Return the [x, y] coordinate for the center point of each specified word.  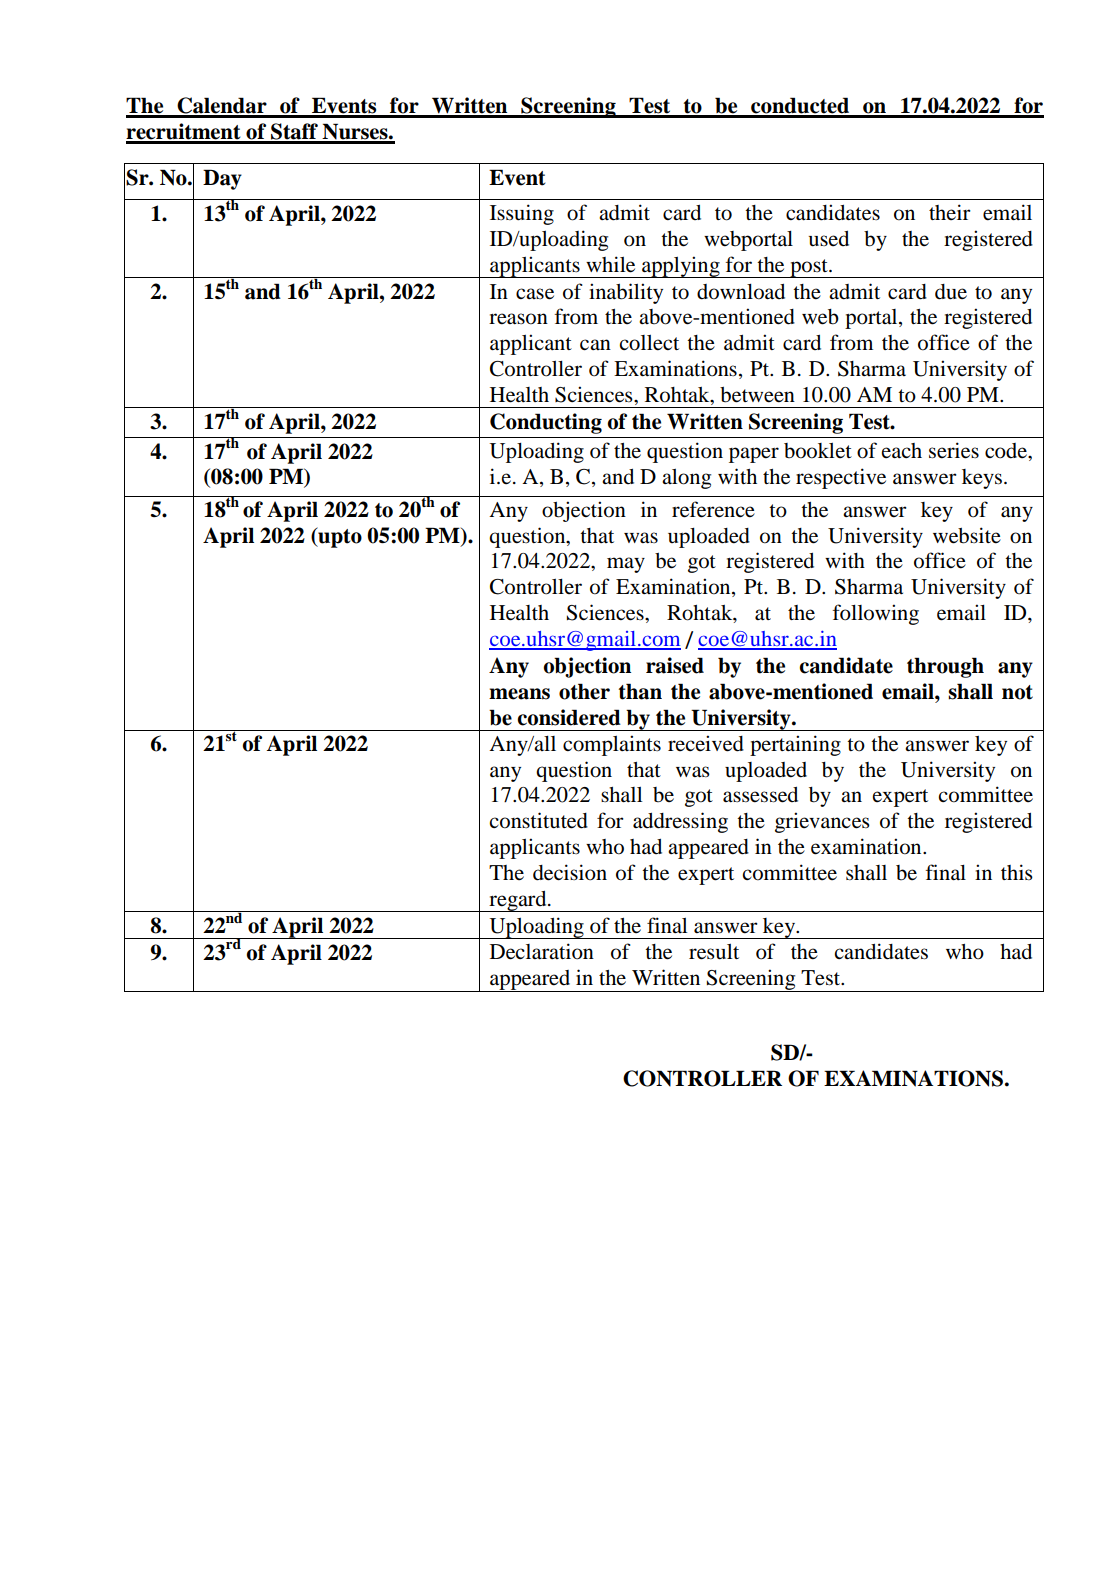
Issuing [522, 214]
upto [339, 537]
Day [222, 179]
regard [518, 901]
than [640, 691]
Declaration [542, 951]
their [950, 212]
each [902, 450]
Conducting [546, 423]
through [945, 667]
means [519, 694]
